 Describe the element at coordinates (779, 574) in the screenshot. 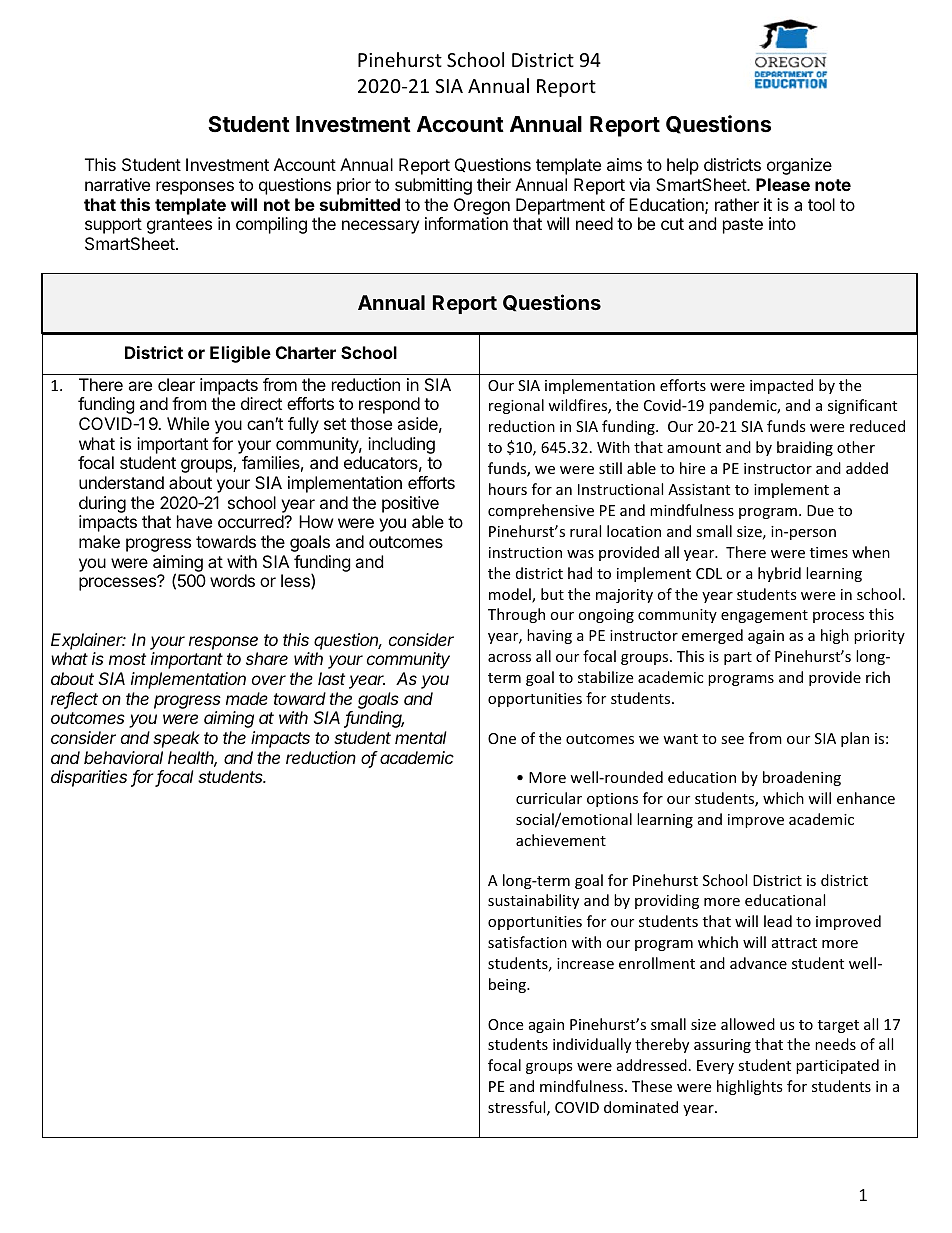

I see `hybrid` at that location.
